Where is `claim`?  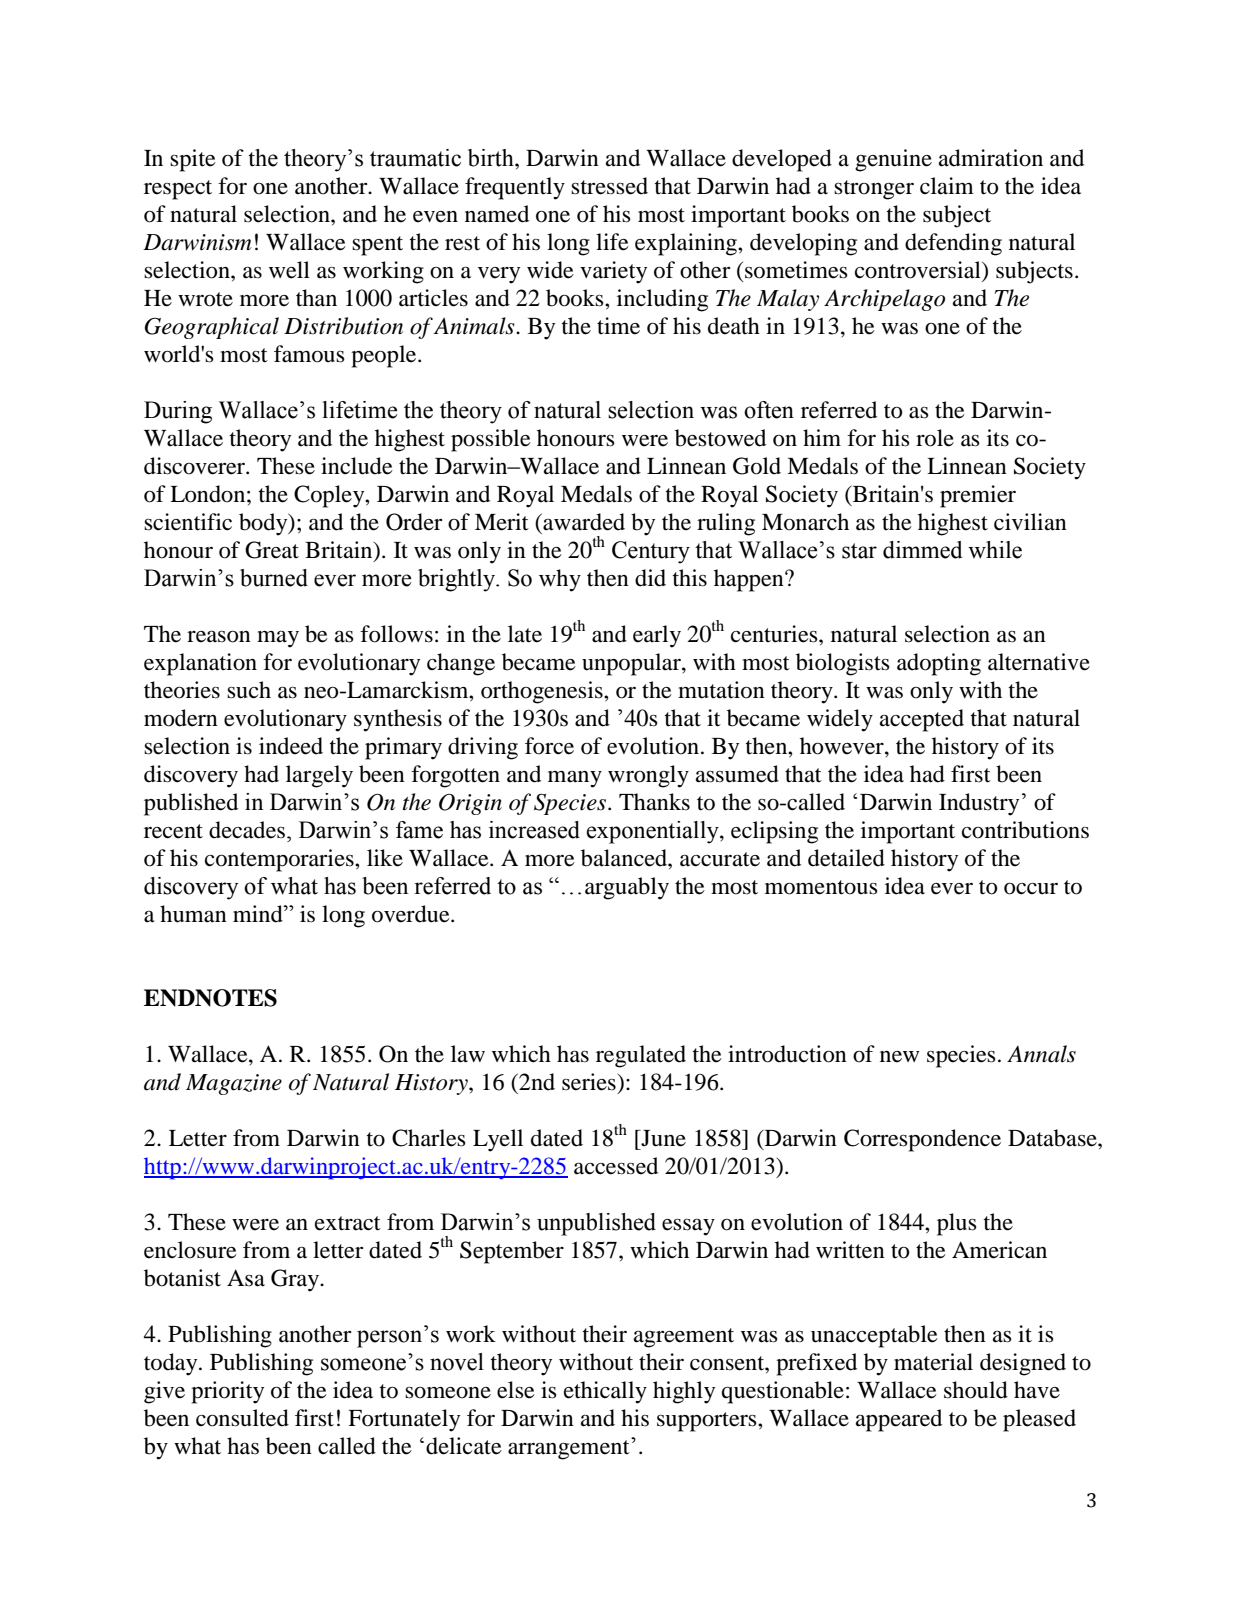
claim is located at coordinates (947, 186).
